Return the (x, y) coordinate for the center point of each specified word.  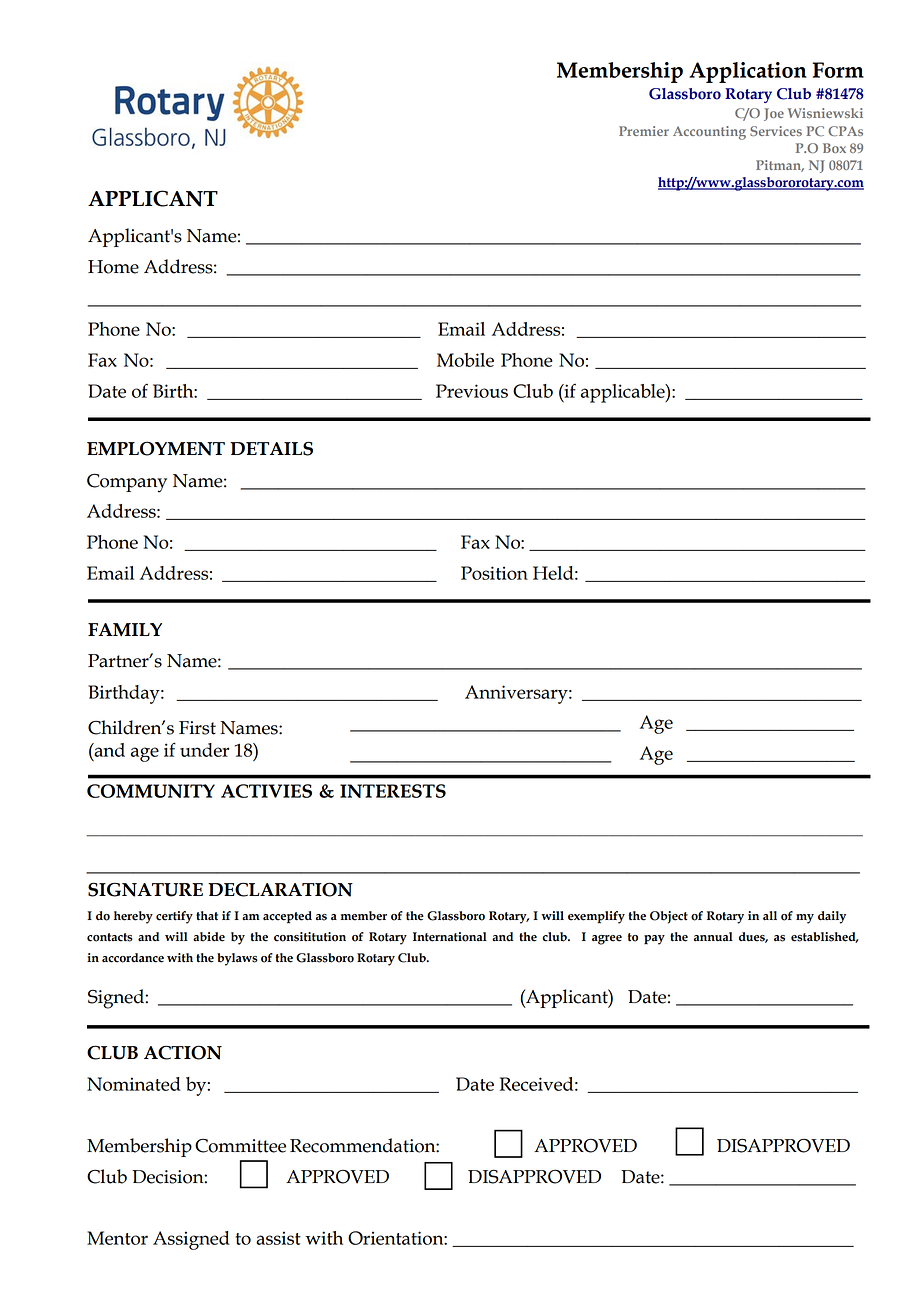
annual (713, 937)
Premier (644, 131)
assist (278, 1238)
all (770, 916)
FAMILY (125, 629)
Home (113, 267)
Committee (240, 1145)
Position (494, 573)
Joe (774, 114)
